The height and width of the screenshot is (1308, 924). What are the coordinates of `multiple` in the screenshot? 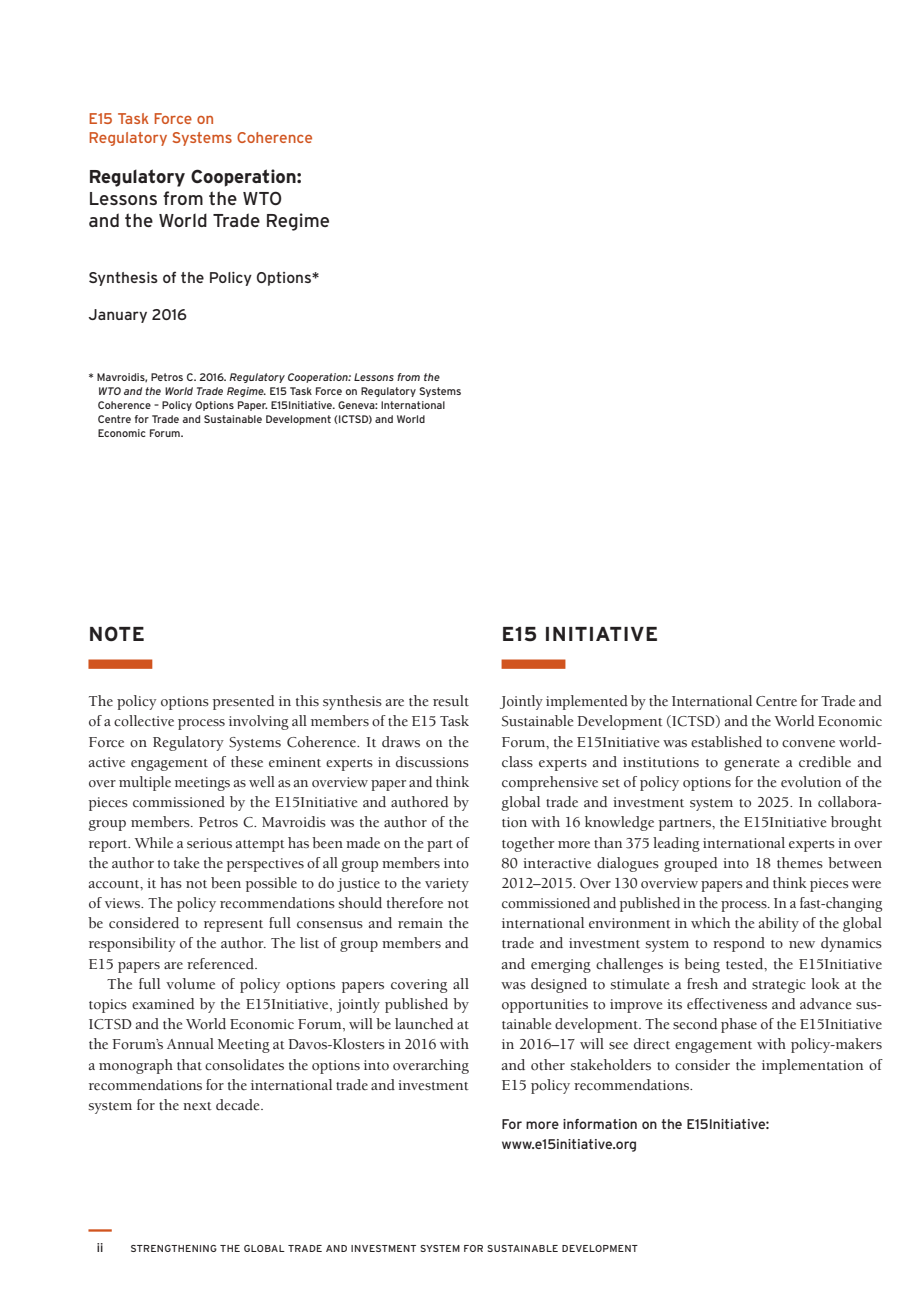 It's located at (145, 783).
